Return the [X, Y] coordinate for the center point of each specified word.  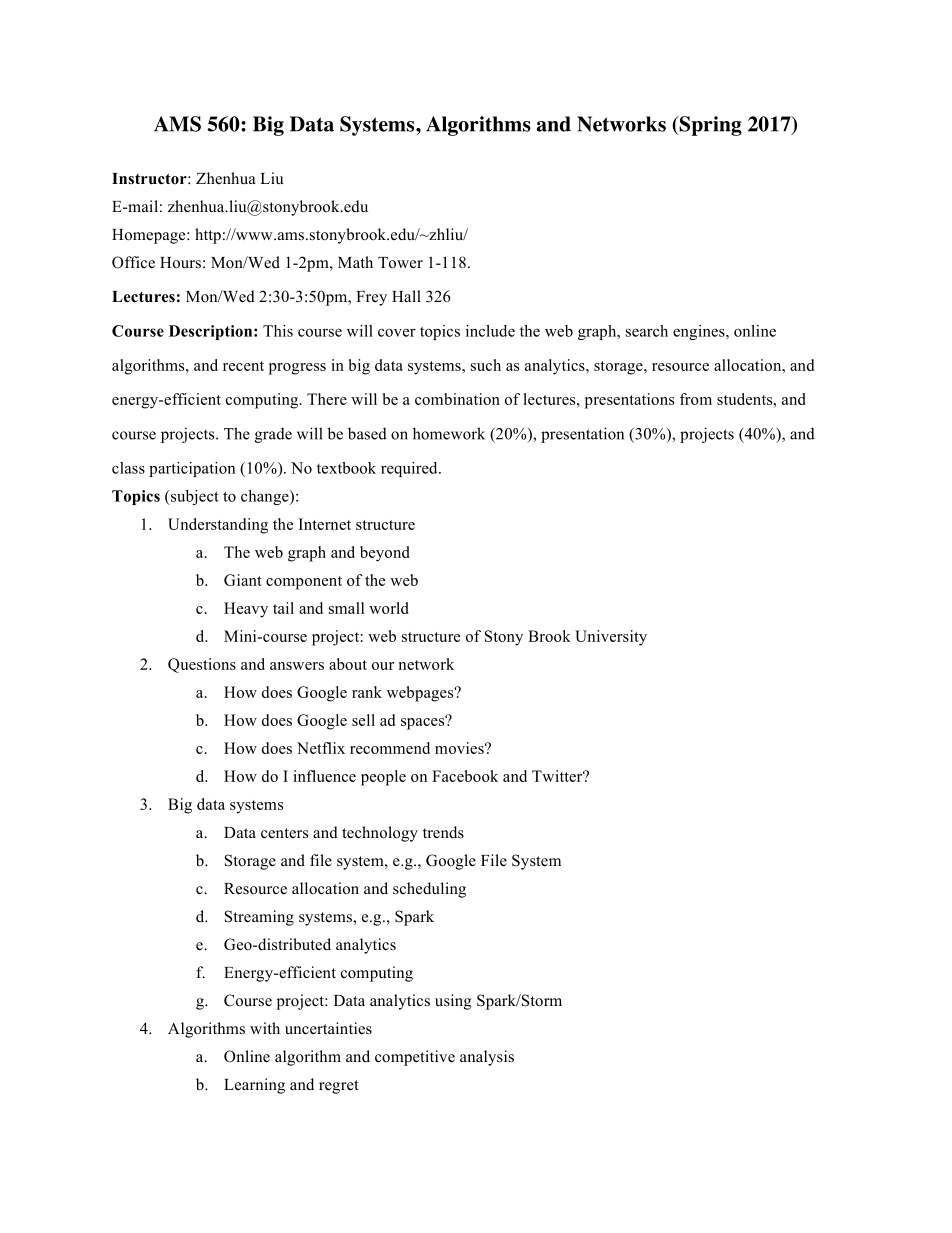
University [611, 638]
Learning [254, 1086]
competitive [415, 1058]
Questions [202, 665]
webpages [421, 694]
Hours [180, 263]
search [647, 331]
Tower [400, 263]
